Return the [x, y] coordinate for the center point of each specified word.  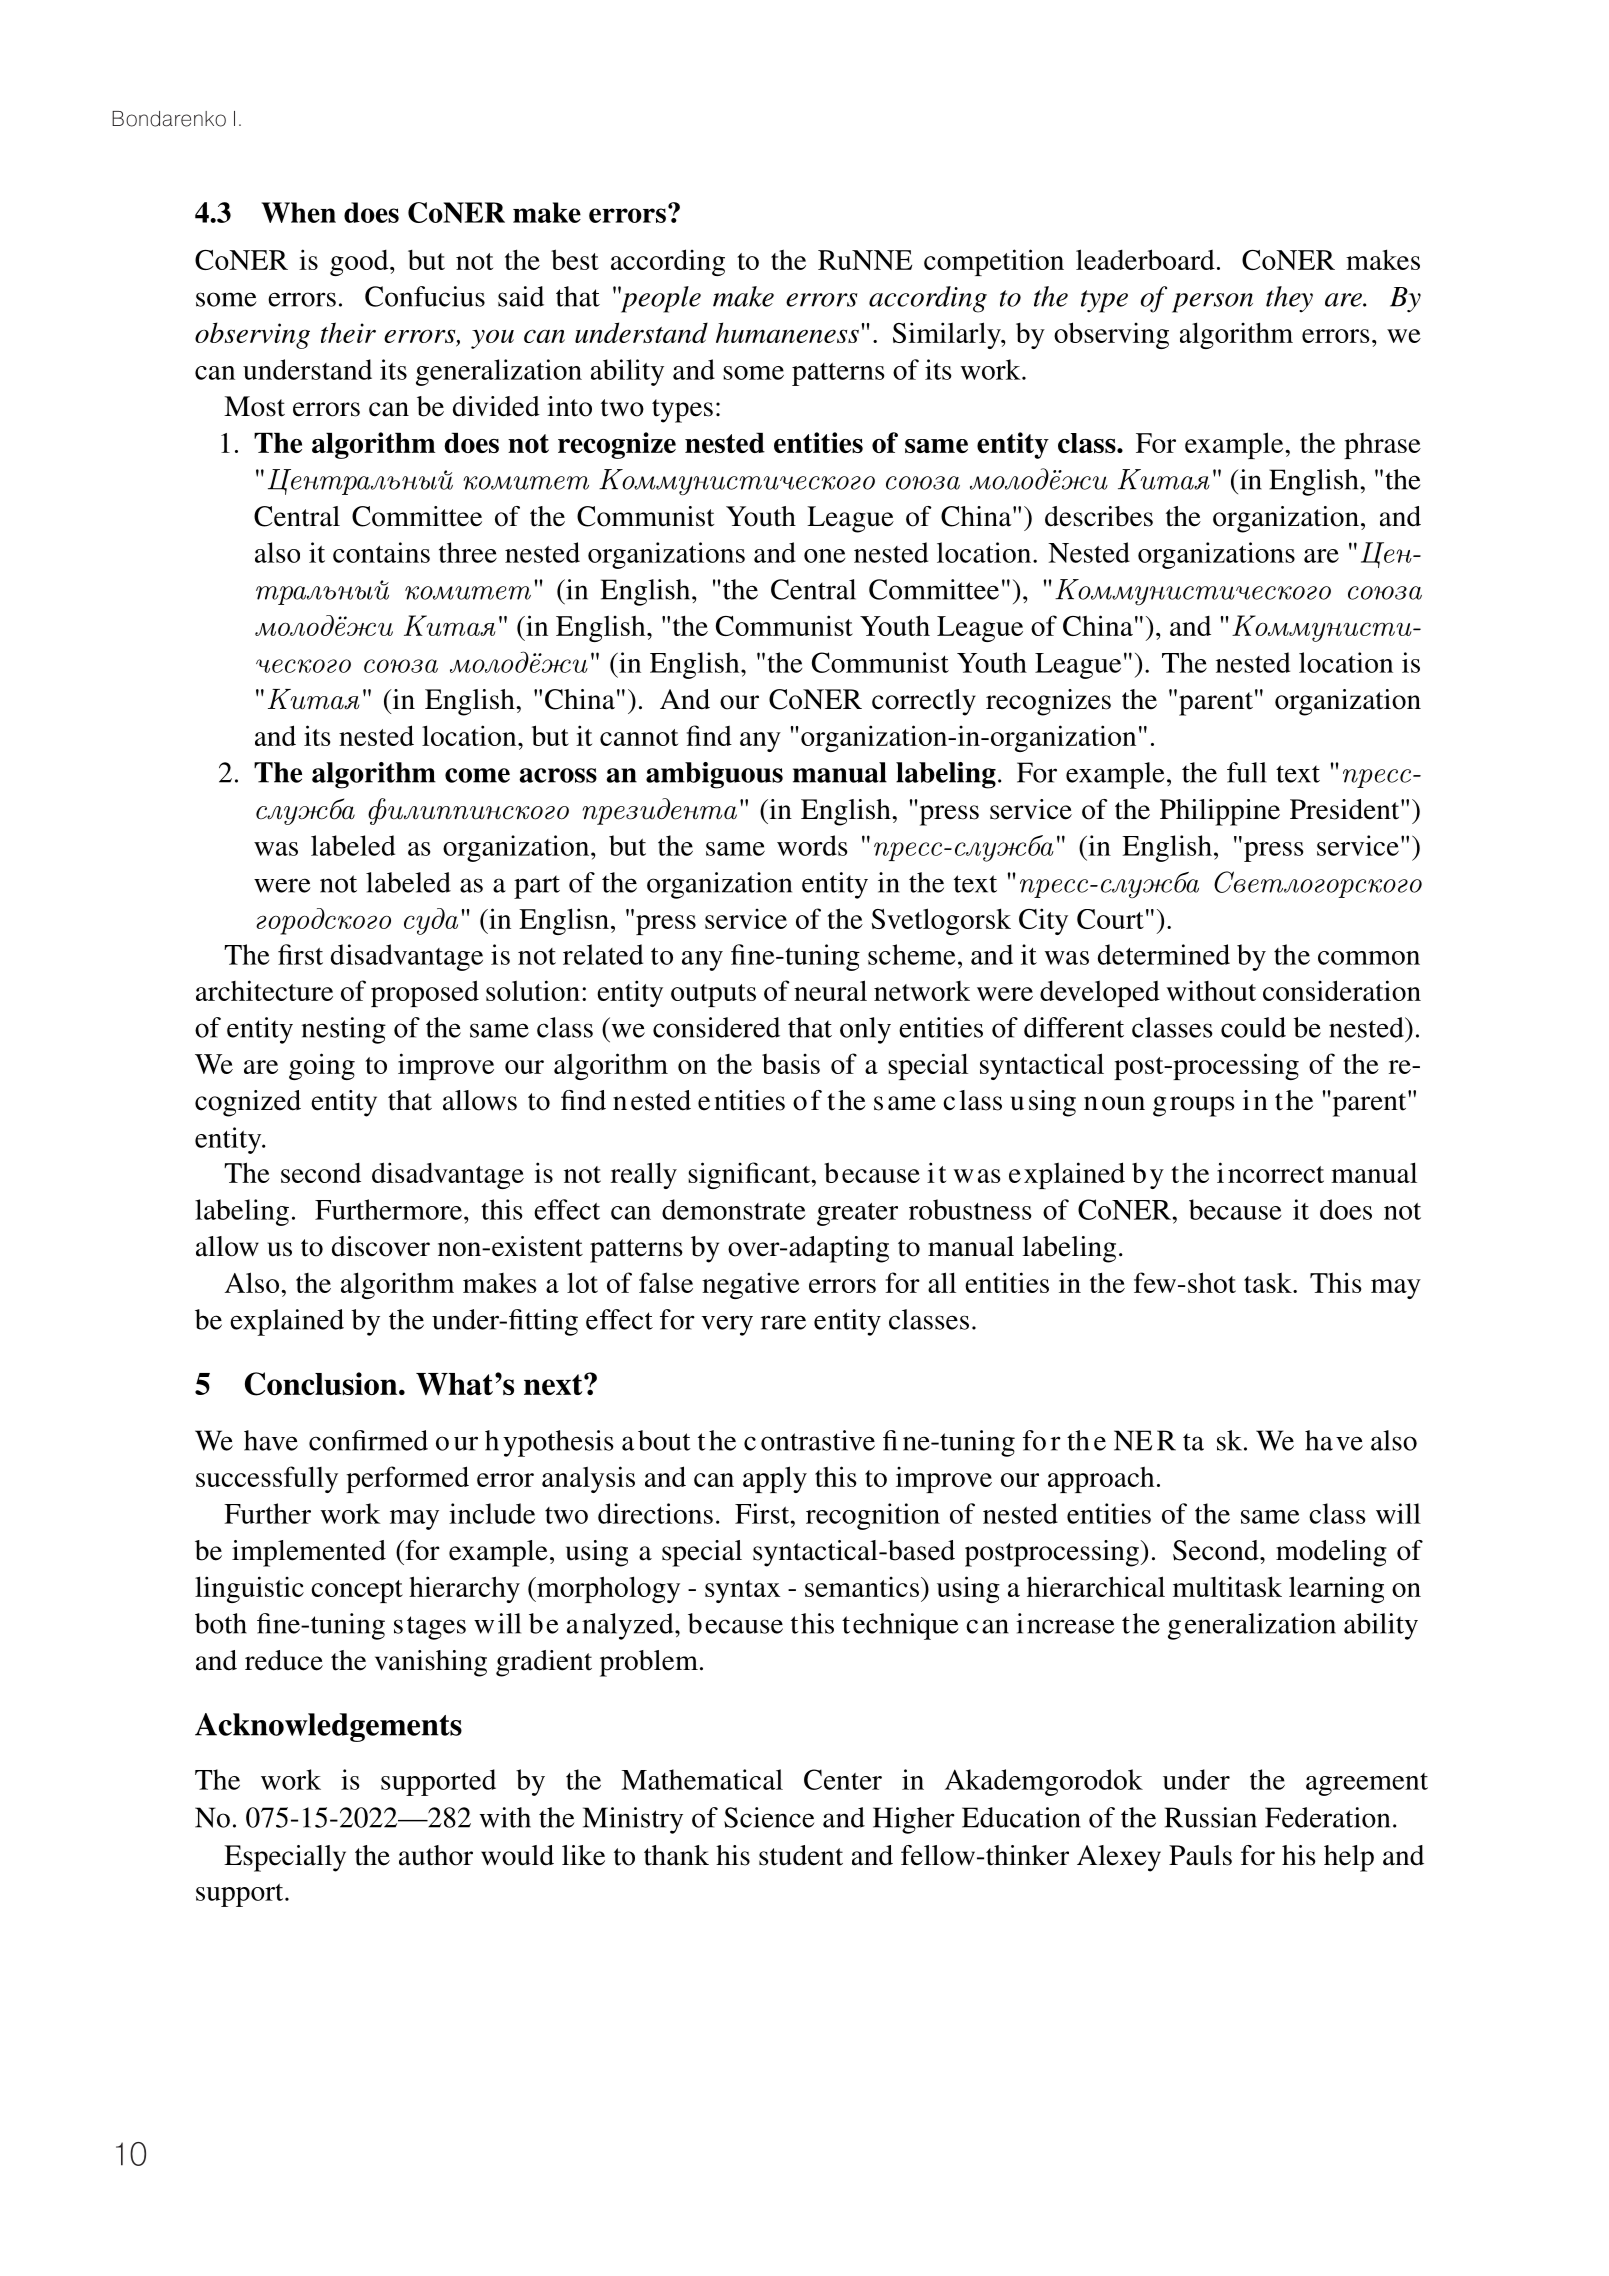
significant [750, 1175]
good [360, 263]
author [436, 1855]
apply [775, 1479]
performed [407, 1479]
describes [1099, 516]
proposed [425, 993]
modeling [1331, 1553]
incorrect [1270, 1172]
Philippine [1220, 812]
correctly [924, 702]
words [812, 845]
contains [381, 552]
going [322, 1066]
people [659, 299]
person [1212, 303]
